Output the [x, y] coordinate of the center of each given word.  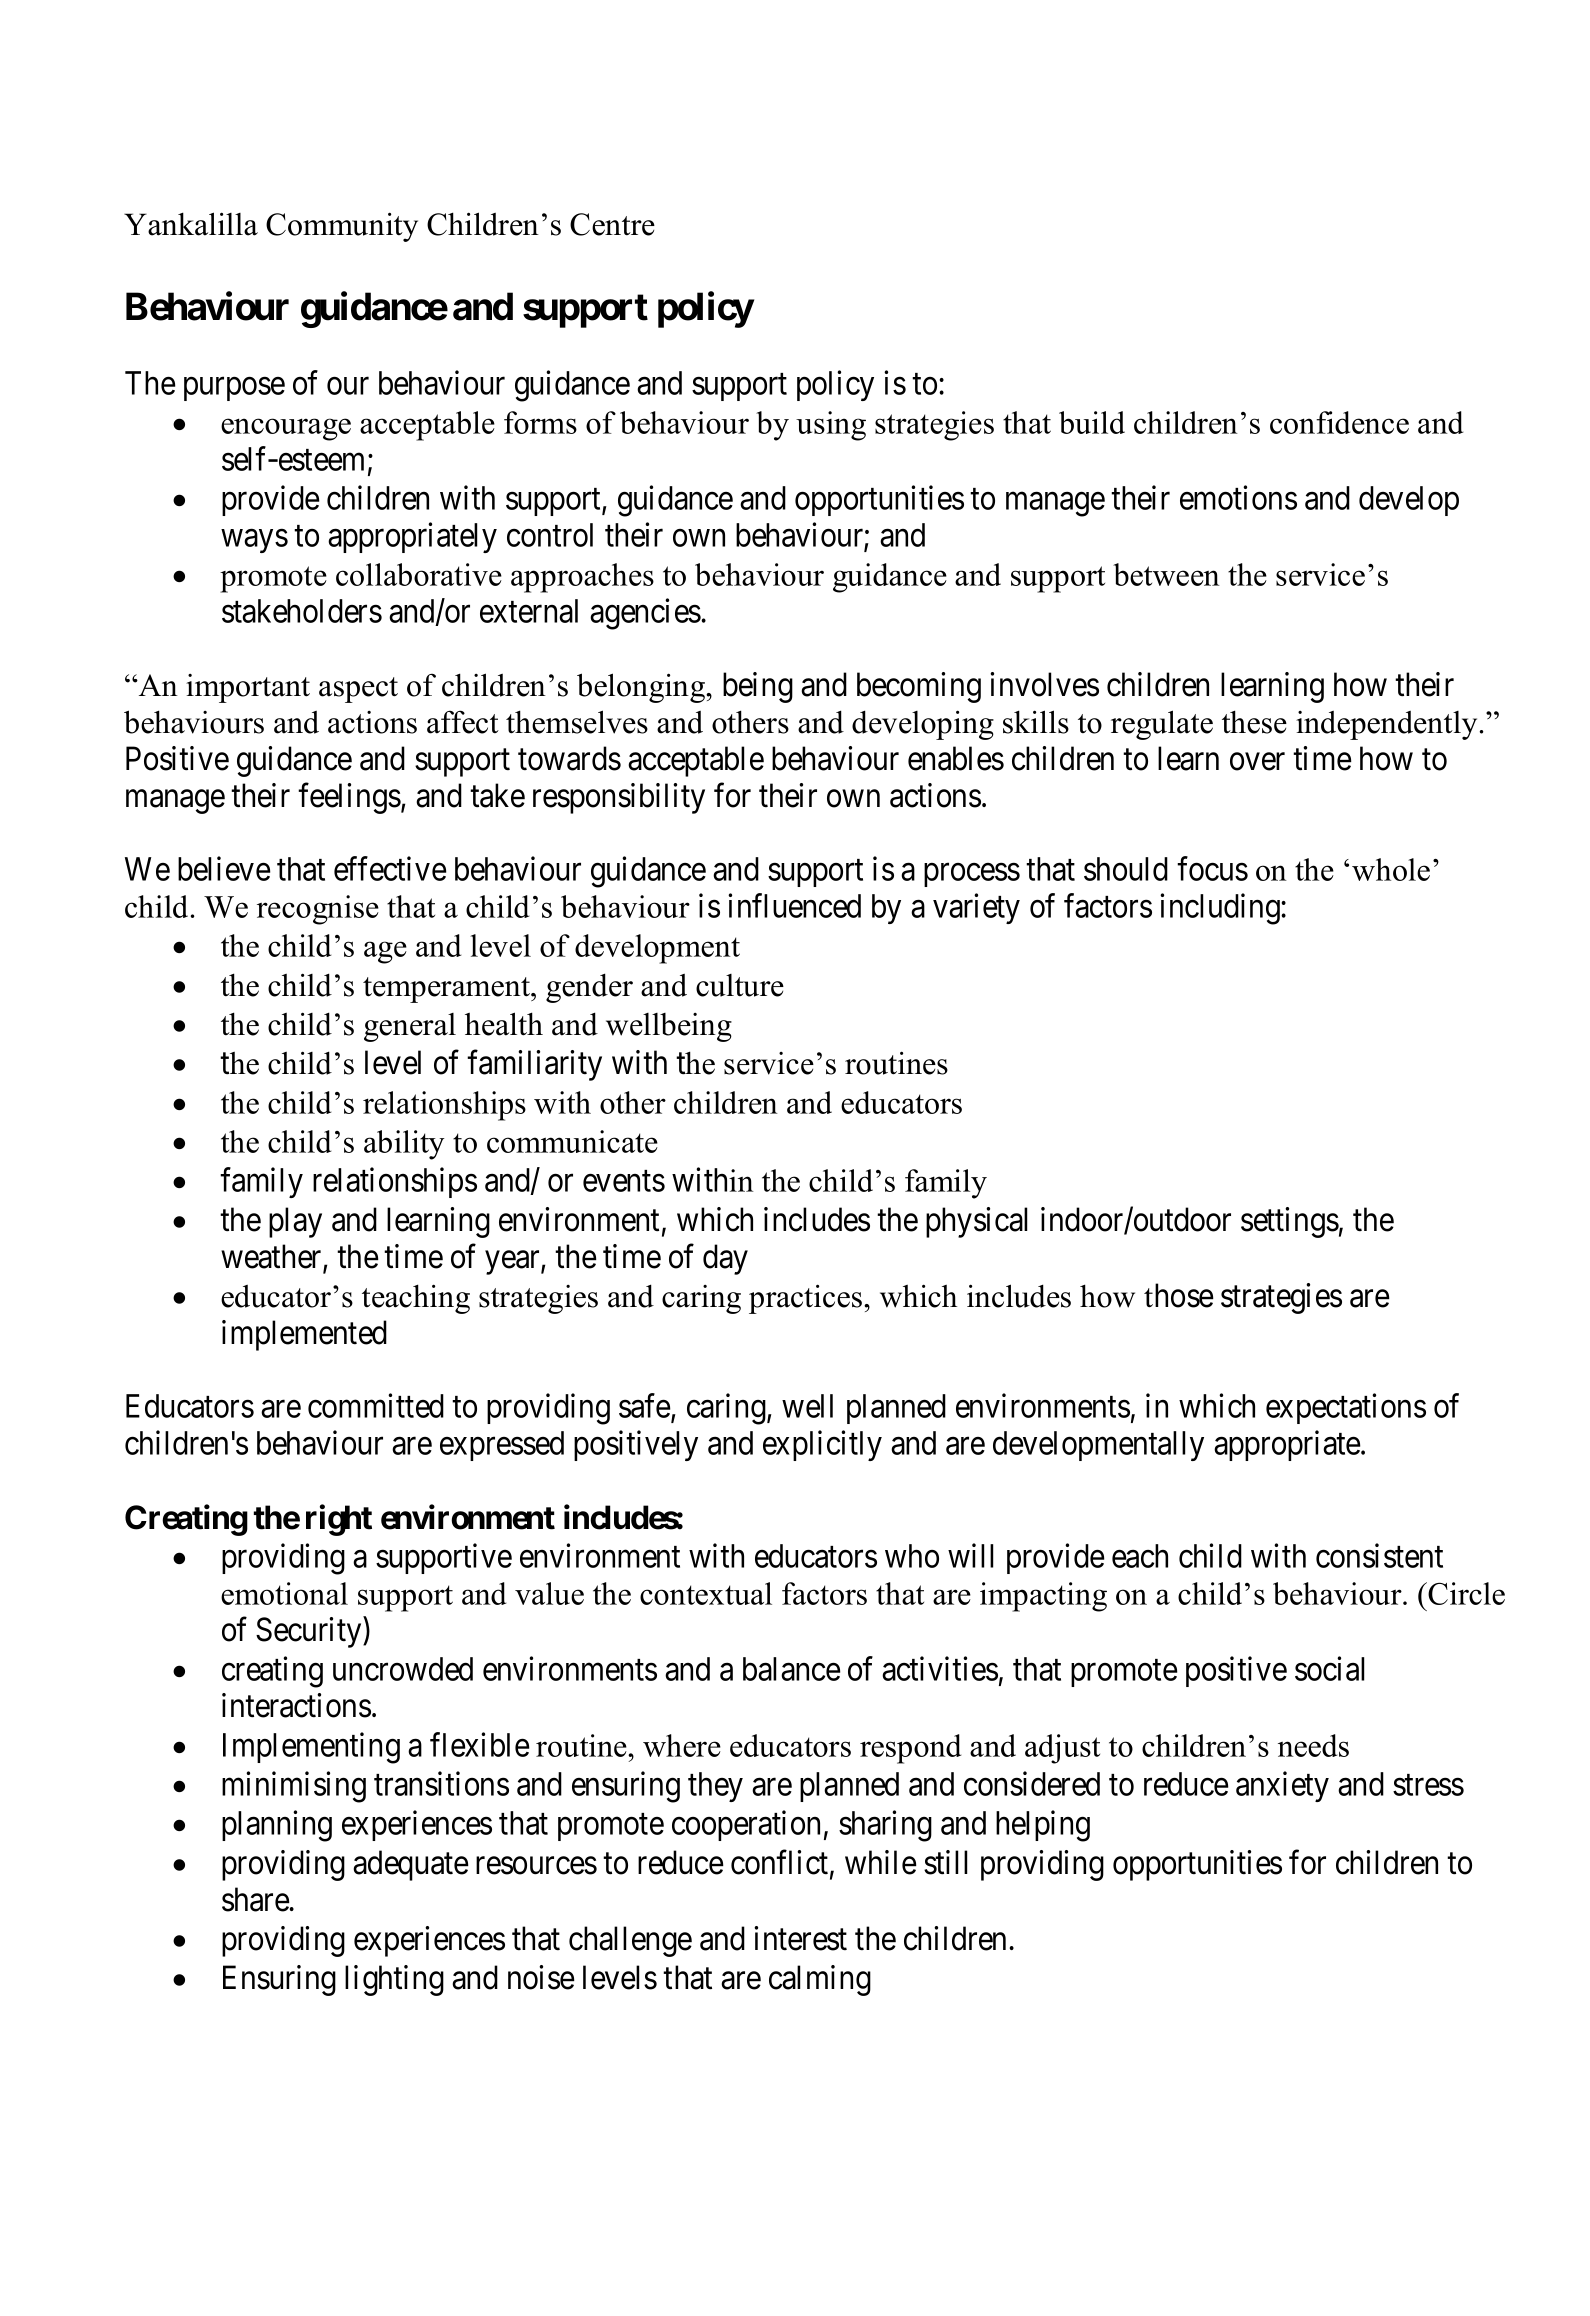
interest [800, 1938]
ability [404, 1145]
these [1254, 722]
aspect [358, 690]
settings [1290, 1222]
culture [740, 985]
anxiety [1282, 1786]
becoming [919, 687]
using [831, 426]
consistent [1379, 1555]
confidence [1339, 422]
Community [342, 227]
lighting [394, 1980]
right [339, 1520]
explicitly [822, 1445]
